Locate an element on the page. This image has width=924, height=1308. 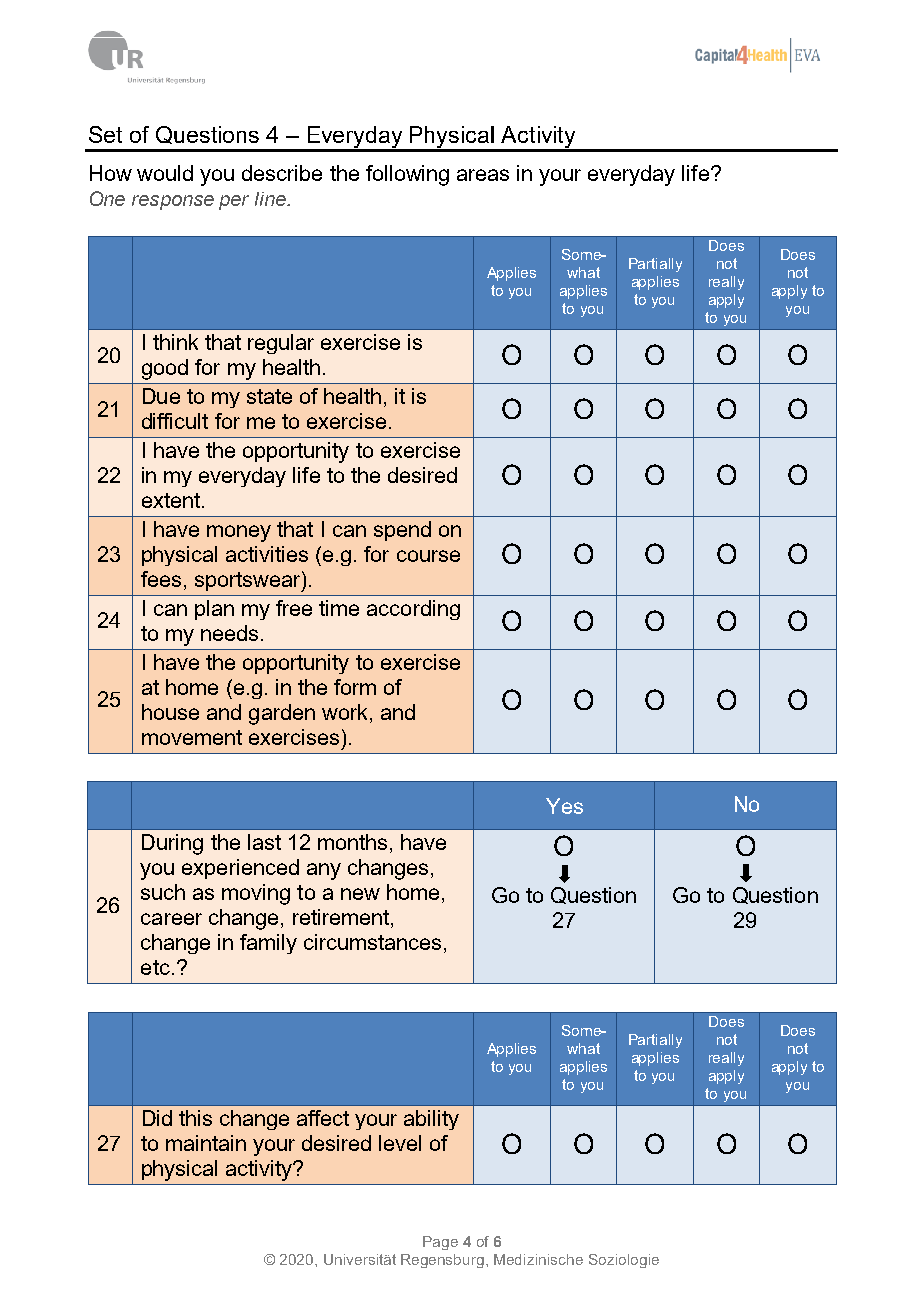
areas is located at coordinates (483, 175).
